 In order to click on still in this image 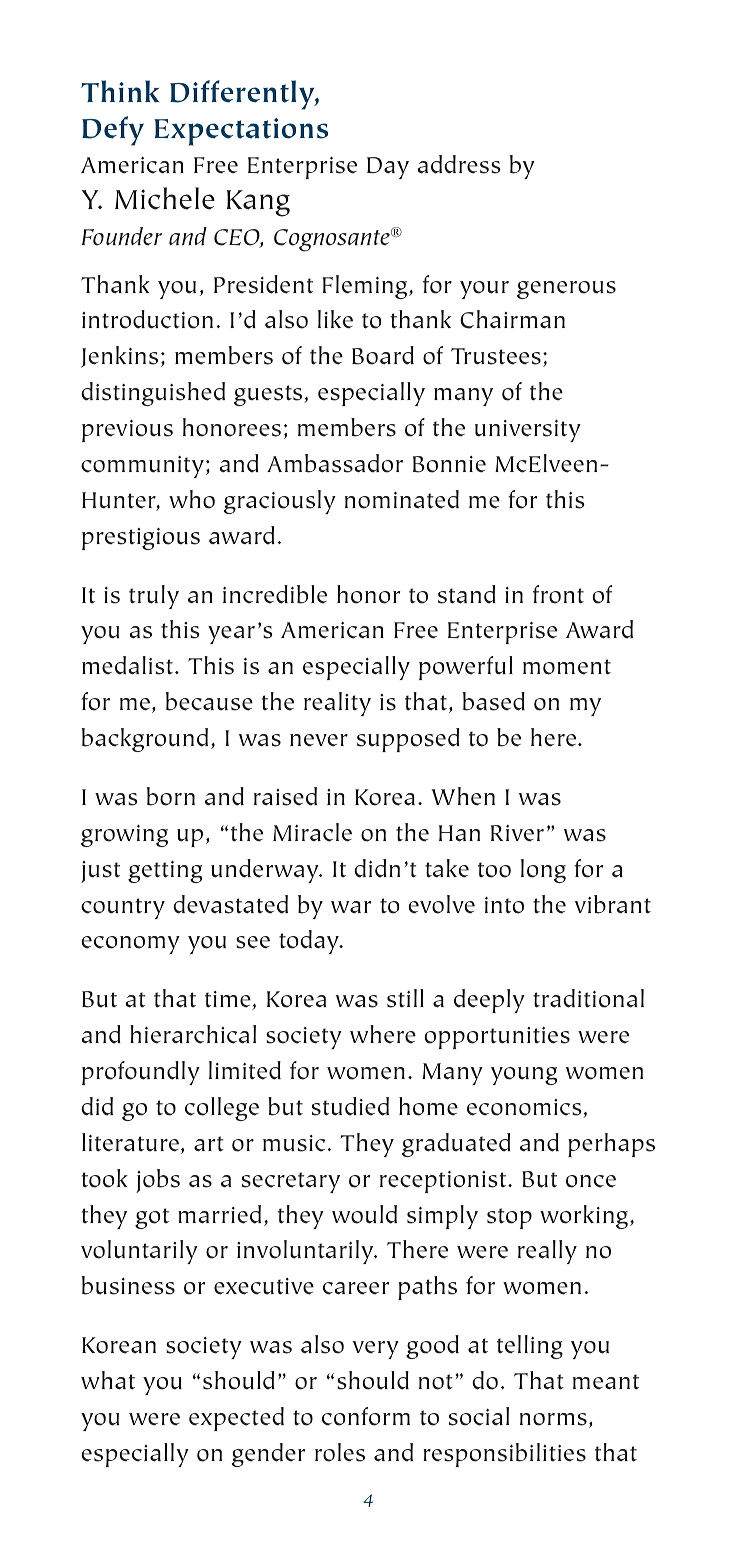, I will do `click(405, 998)`.
